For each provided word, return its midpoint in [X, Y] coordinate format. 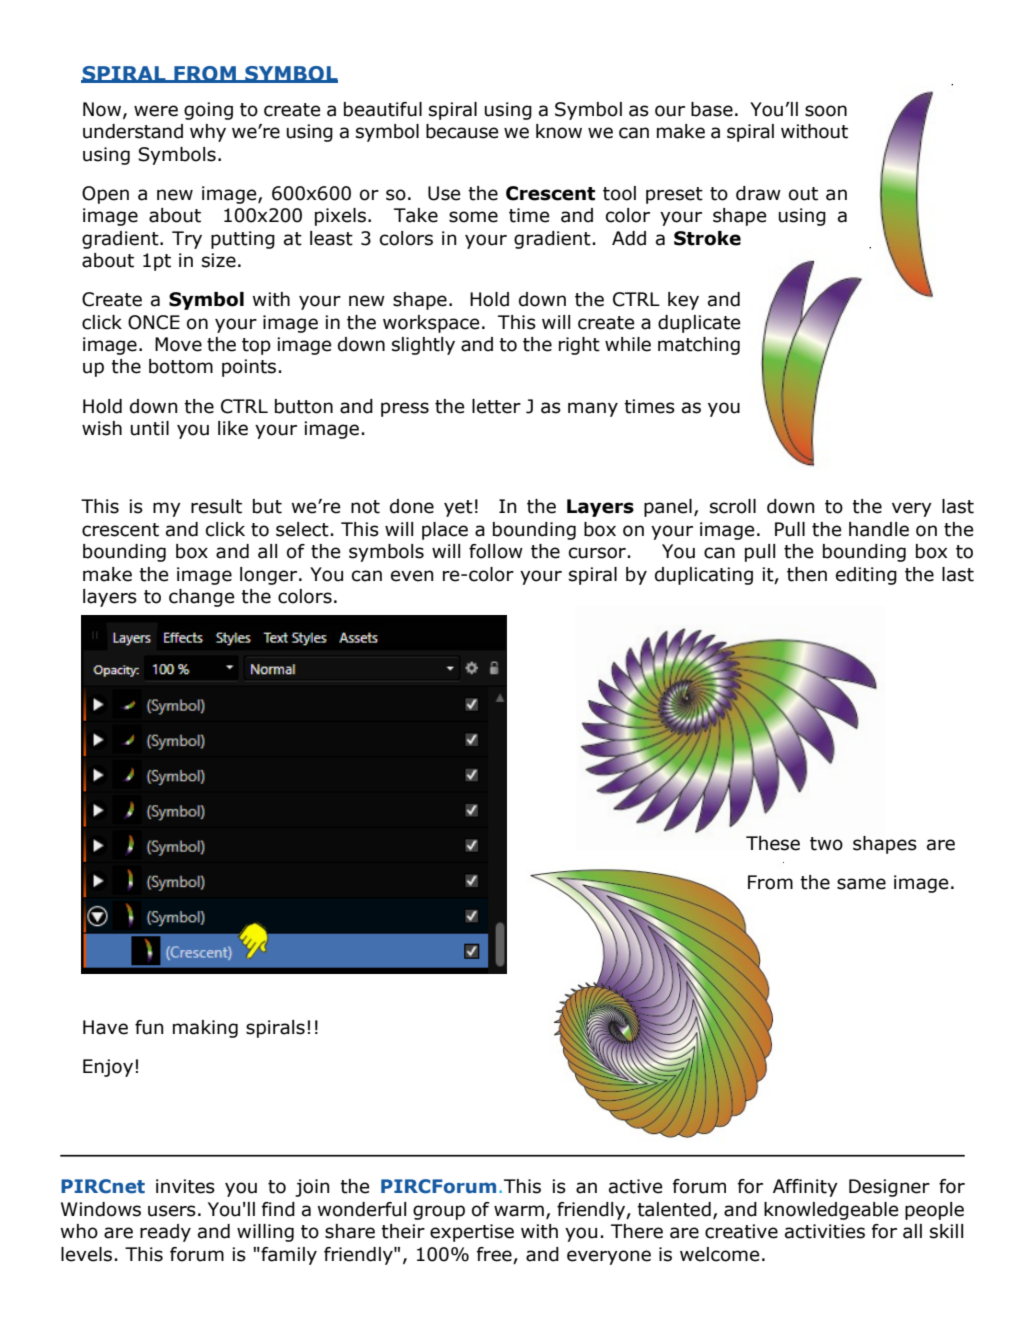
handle [879, 529]
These [773, 843]
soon [826, 111]
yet [458, 508]
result [216, 506]
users [172, 1211]
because [462, 131]
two [826, 844]
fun [149, 1027]
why [208, 133]
